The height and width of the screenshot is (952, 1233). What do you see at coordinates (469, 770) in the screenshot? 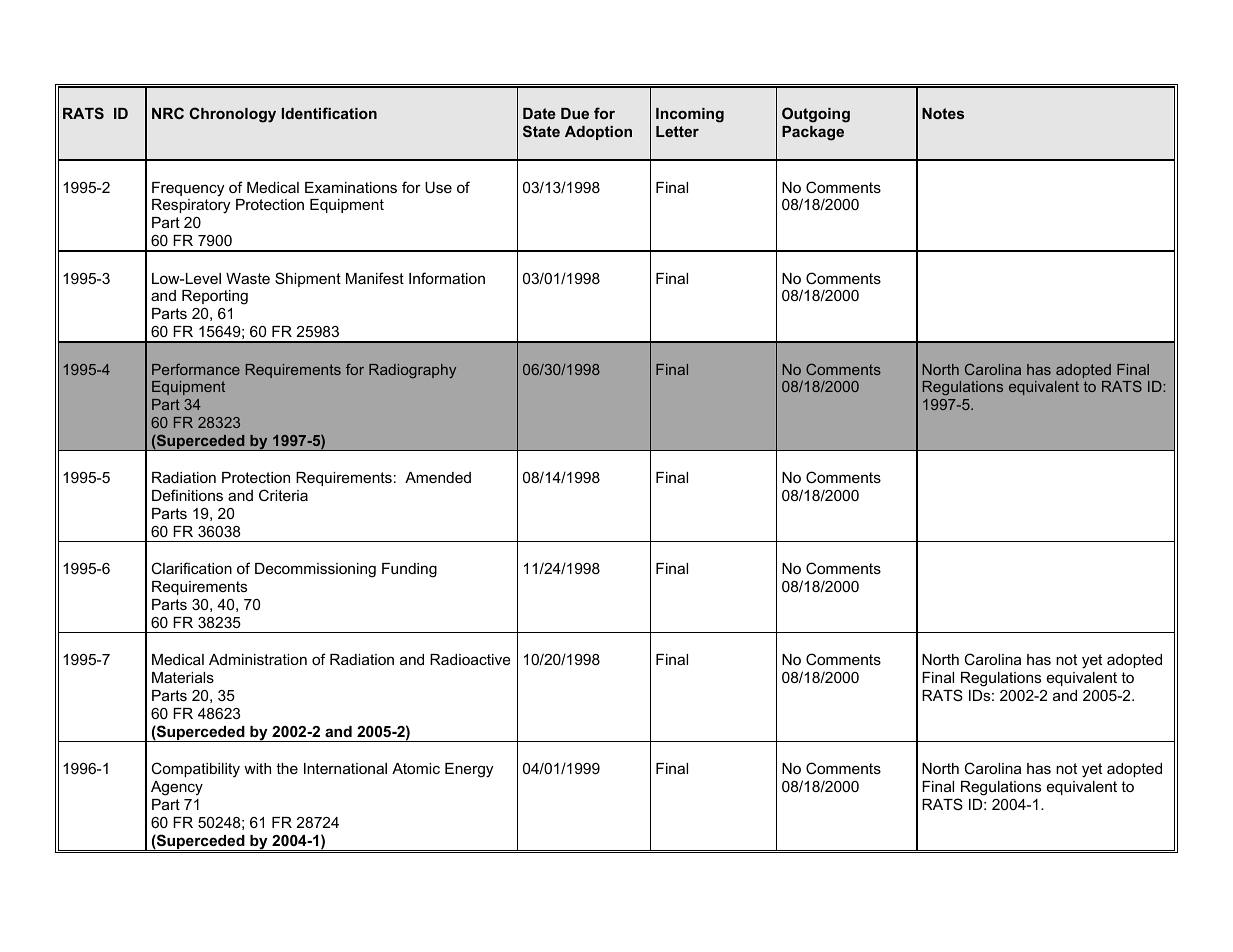
I see `Energy` at bounding box center [469, 770].
